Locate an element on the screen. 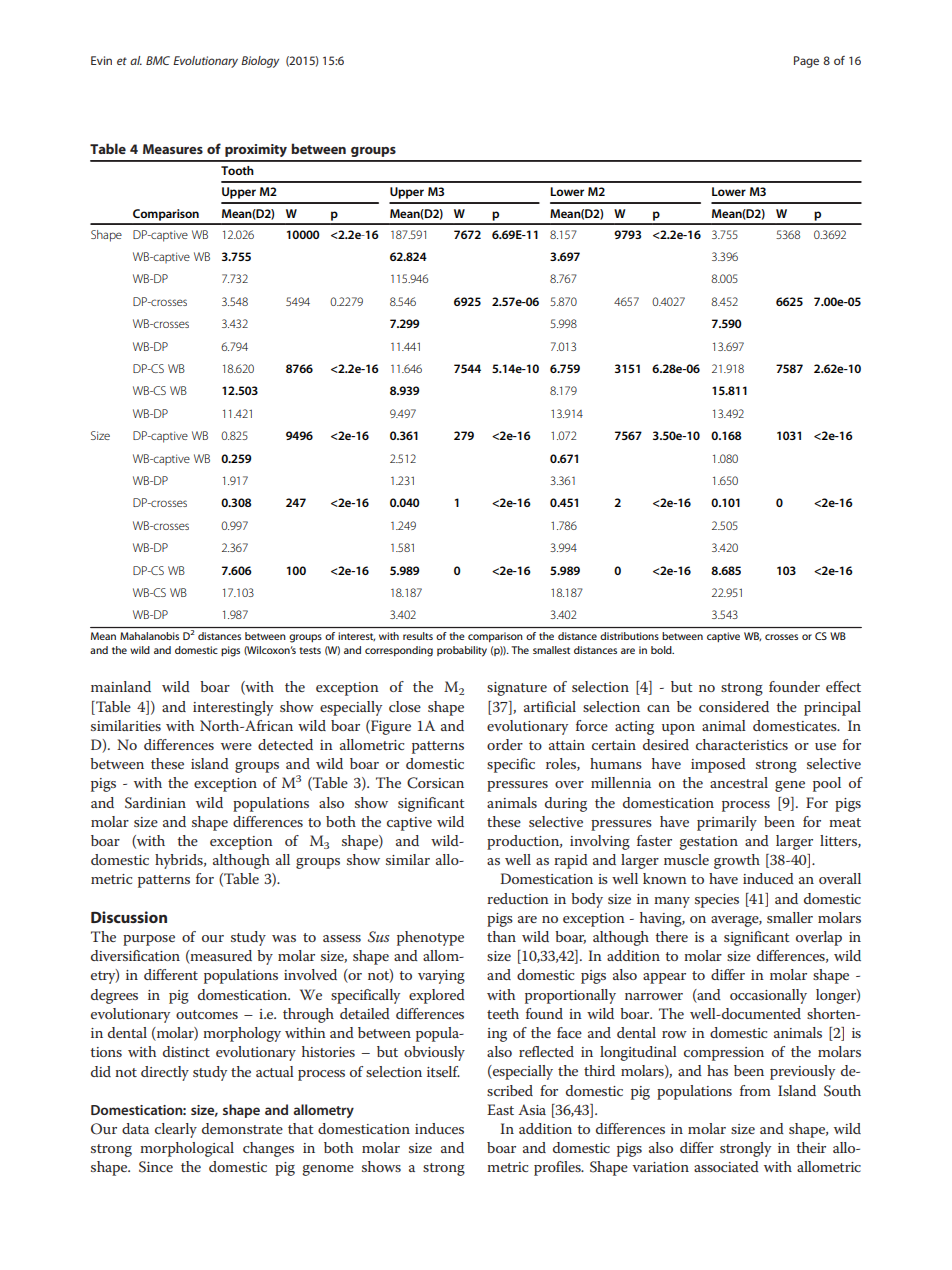  BMC is located at coordinates (158, 60).
